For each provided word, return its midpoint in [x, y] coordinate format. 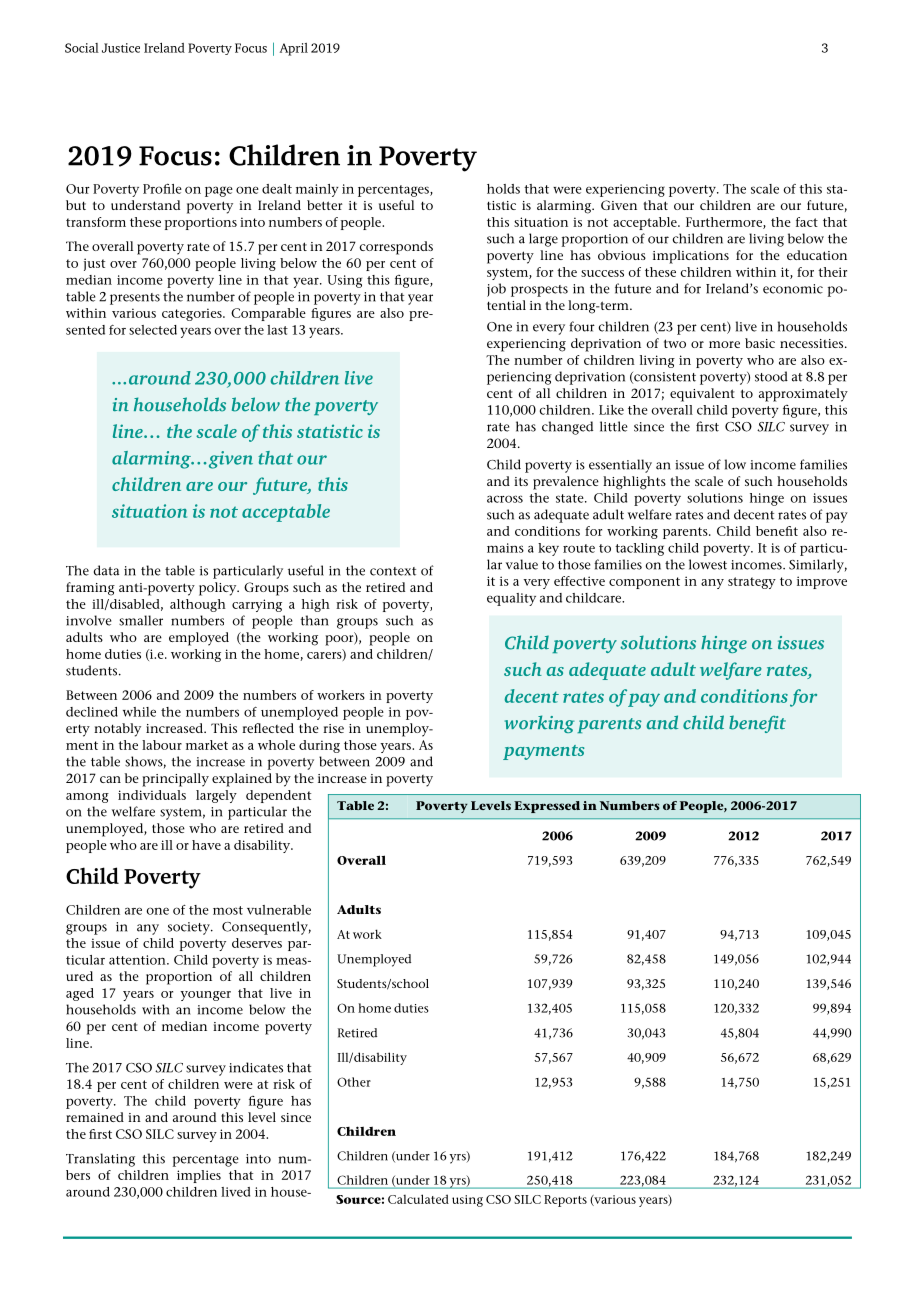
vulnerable [279, 910]
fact [807, 222]
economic [793, 289]
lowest [708, 564]
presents [135, 299]
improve [822, 582]
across [505, 499]
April [294, 49]
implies [199, 1176]
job [496, 290]
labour [162, 745]
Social [82, 48]
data [106, 570]
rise [333, 728]
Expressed [547, 807]
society [190, 928]
